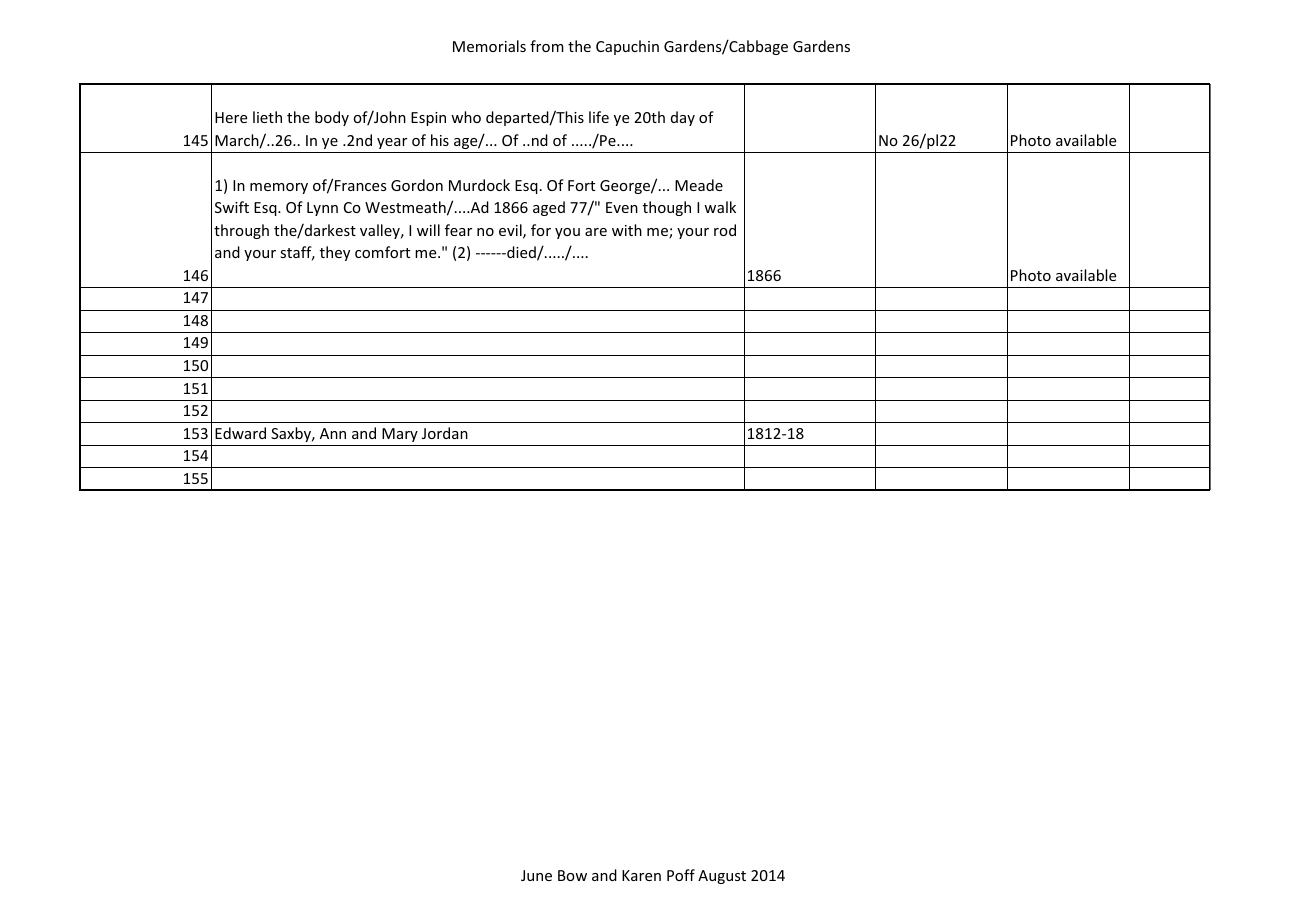 The height and width of the screenshot is (924, 1308). What do you see at coordinates (400, 435) in the screenshot?
I see `Mary` at bounding box center [400, 435].
